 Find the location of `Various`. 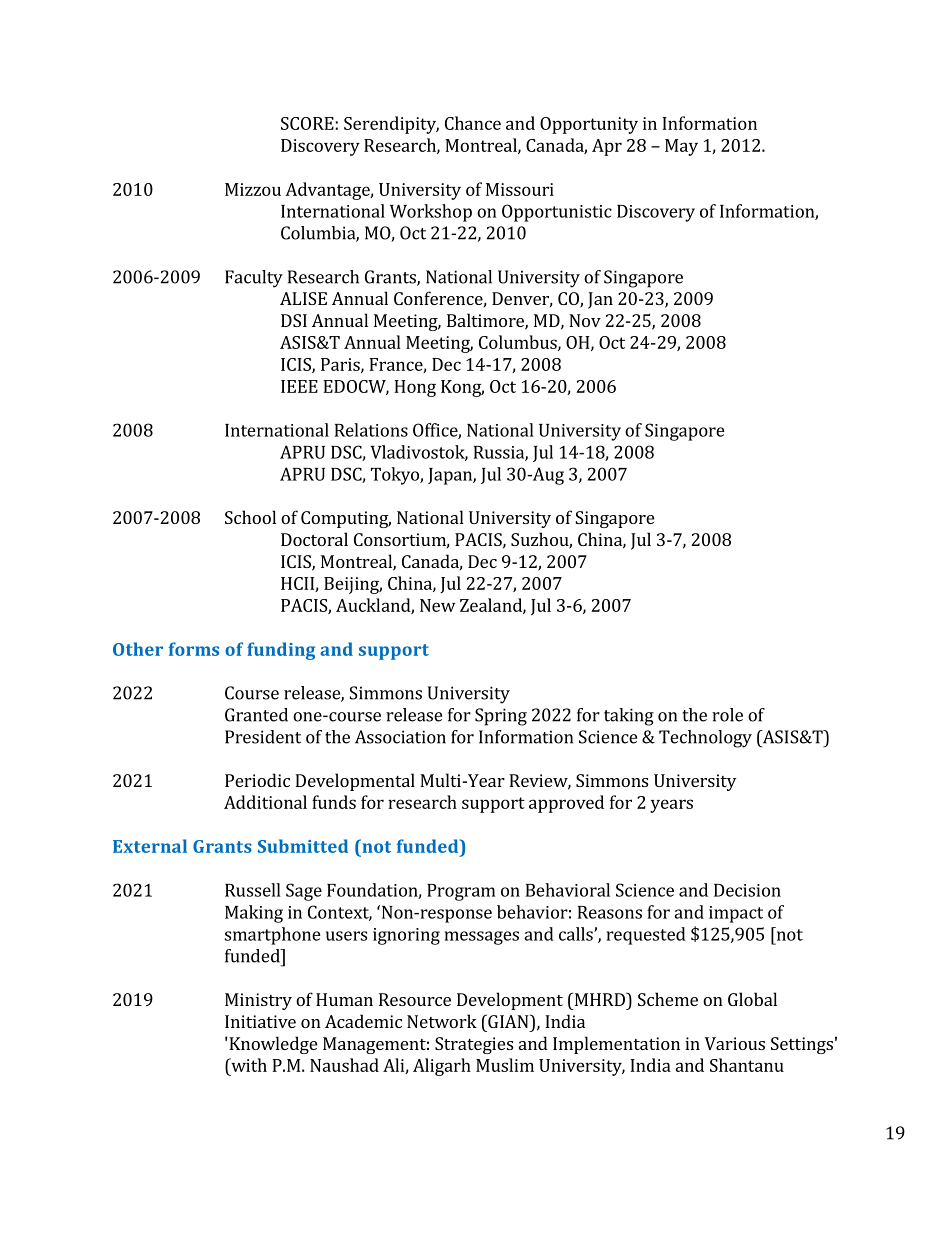

Various is located at coordinates (735, 1043).
